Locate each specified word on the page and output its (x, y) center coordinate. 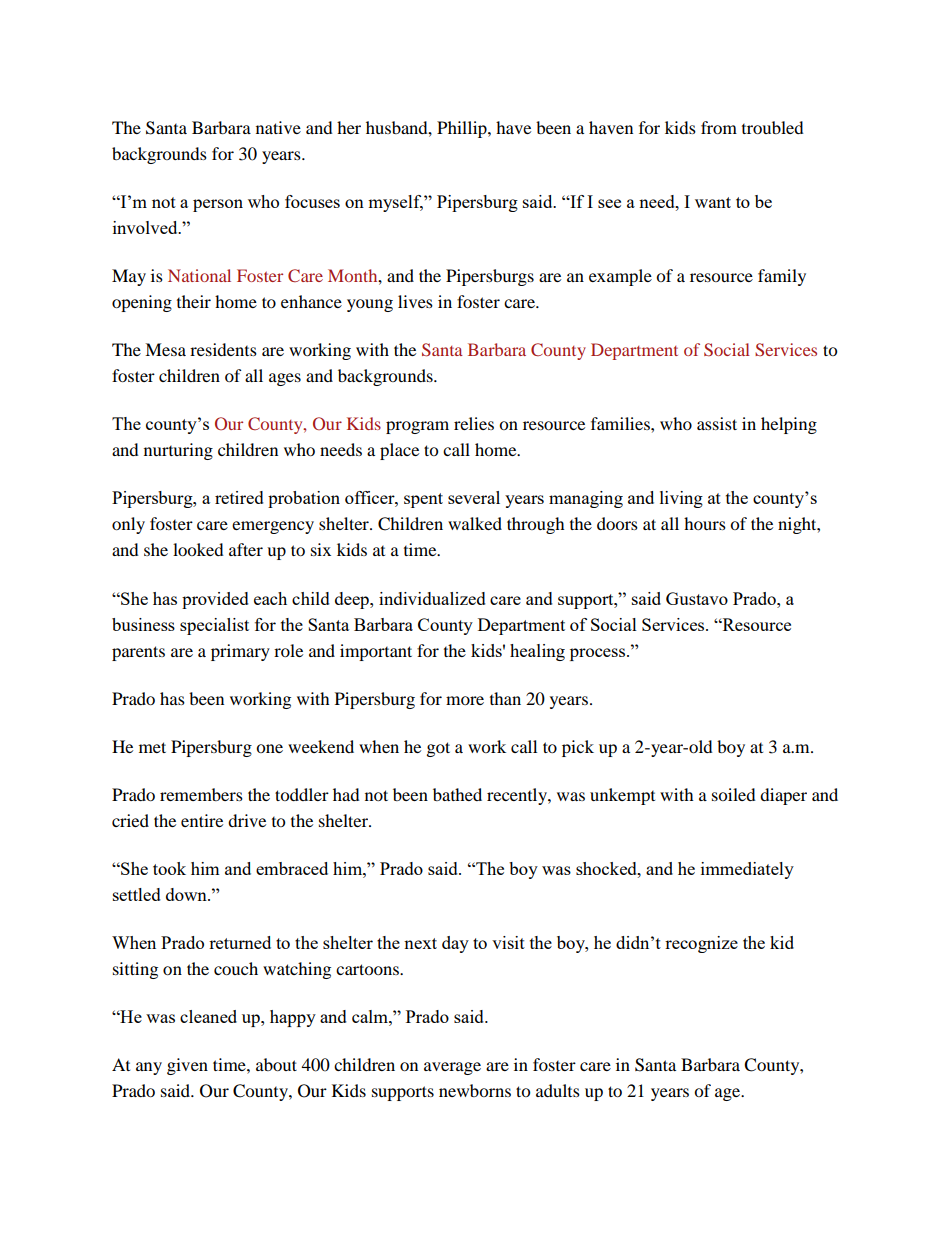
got (438, 749)
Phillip (463, 129)
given (187, 1066)
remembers (201, 794)
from (719, 127)
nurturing (178, 451)
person (218, 205)
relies (474, 423)
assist (717, 423)
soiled (734, 794)
